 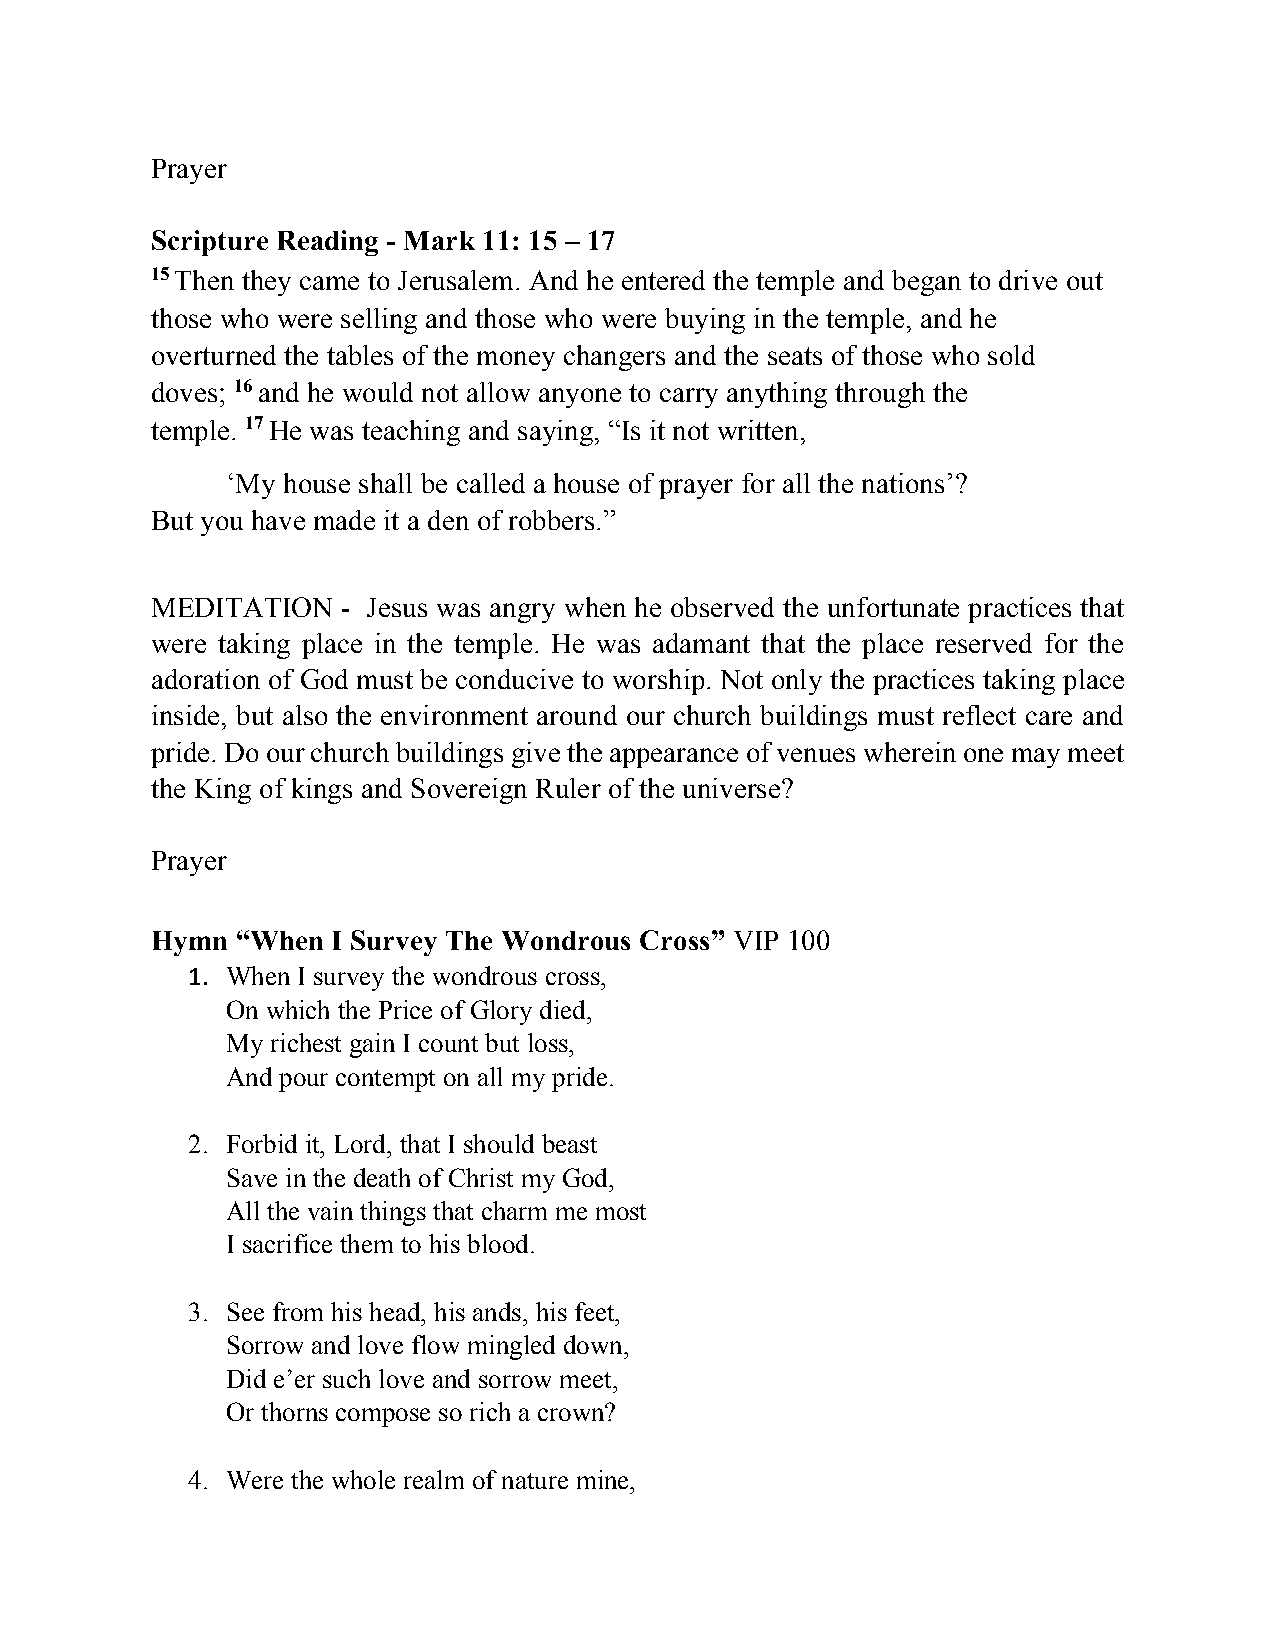 What do you see at coordinates (756, 940) in the screenshot?
I see `VIP` at bounding box center [756, 940].
